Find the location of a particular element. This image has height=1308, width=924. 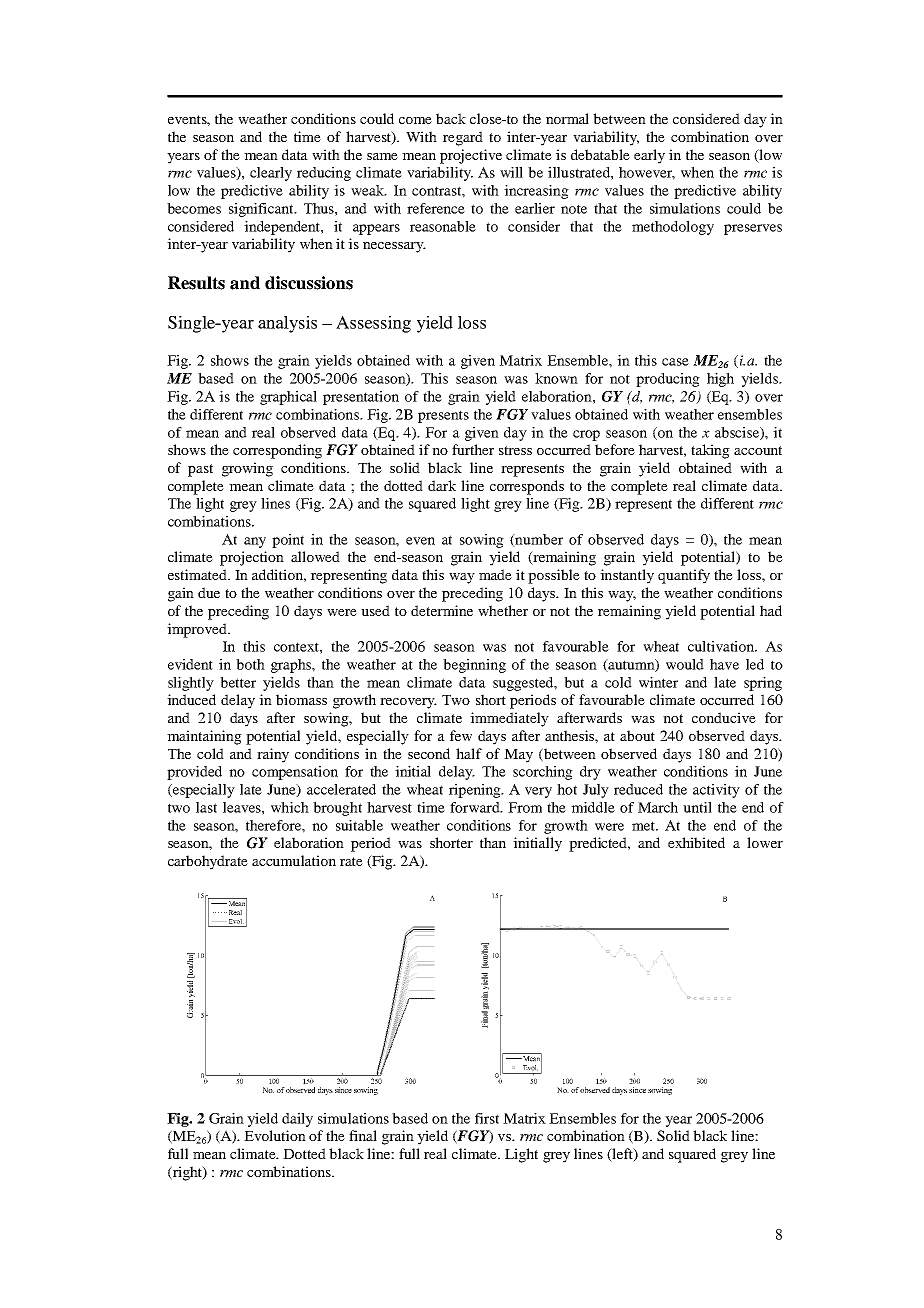

further is located at coordinates (473, 449).
